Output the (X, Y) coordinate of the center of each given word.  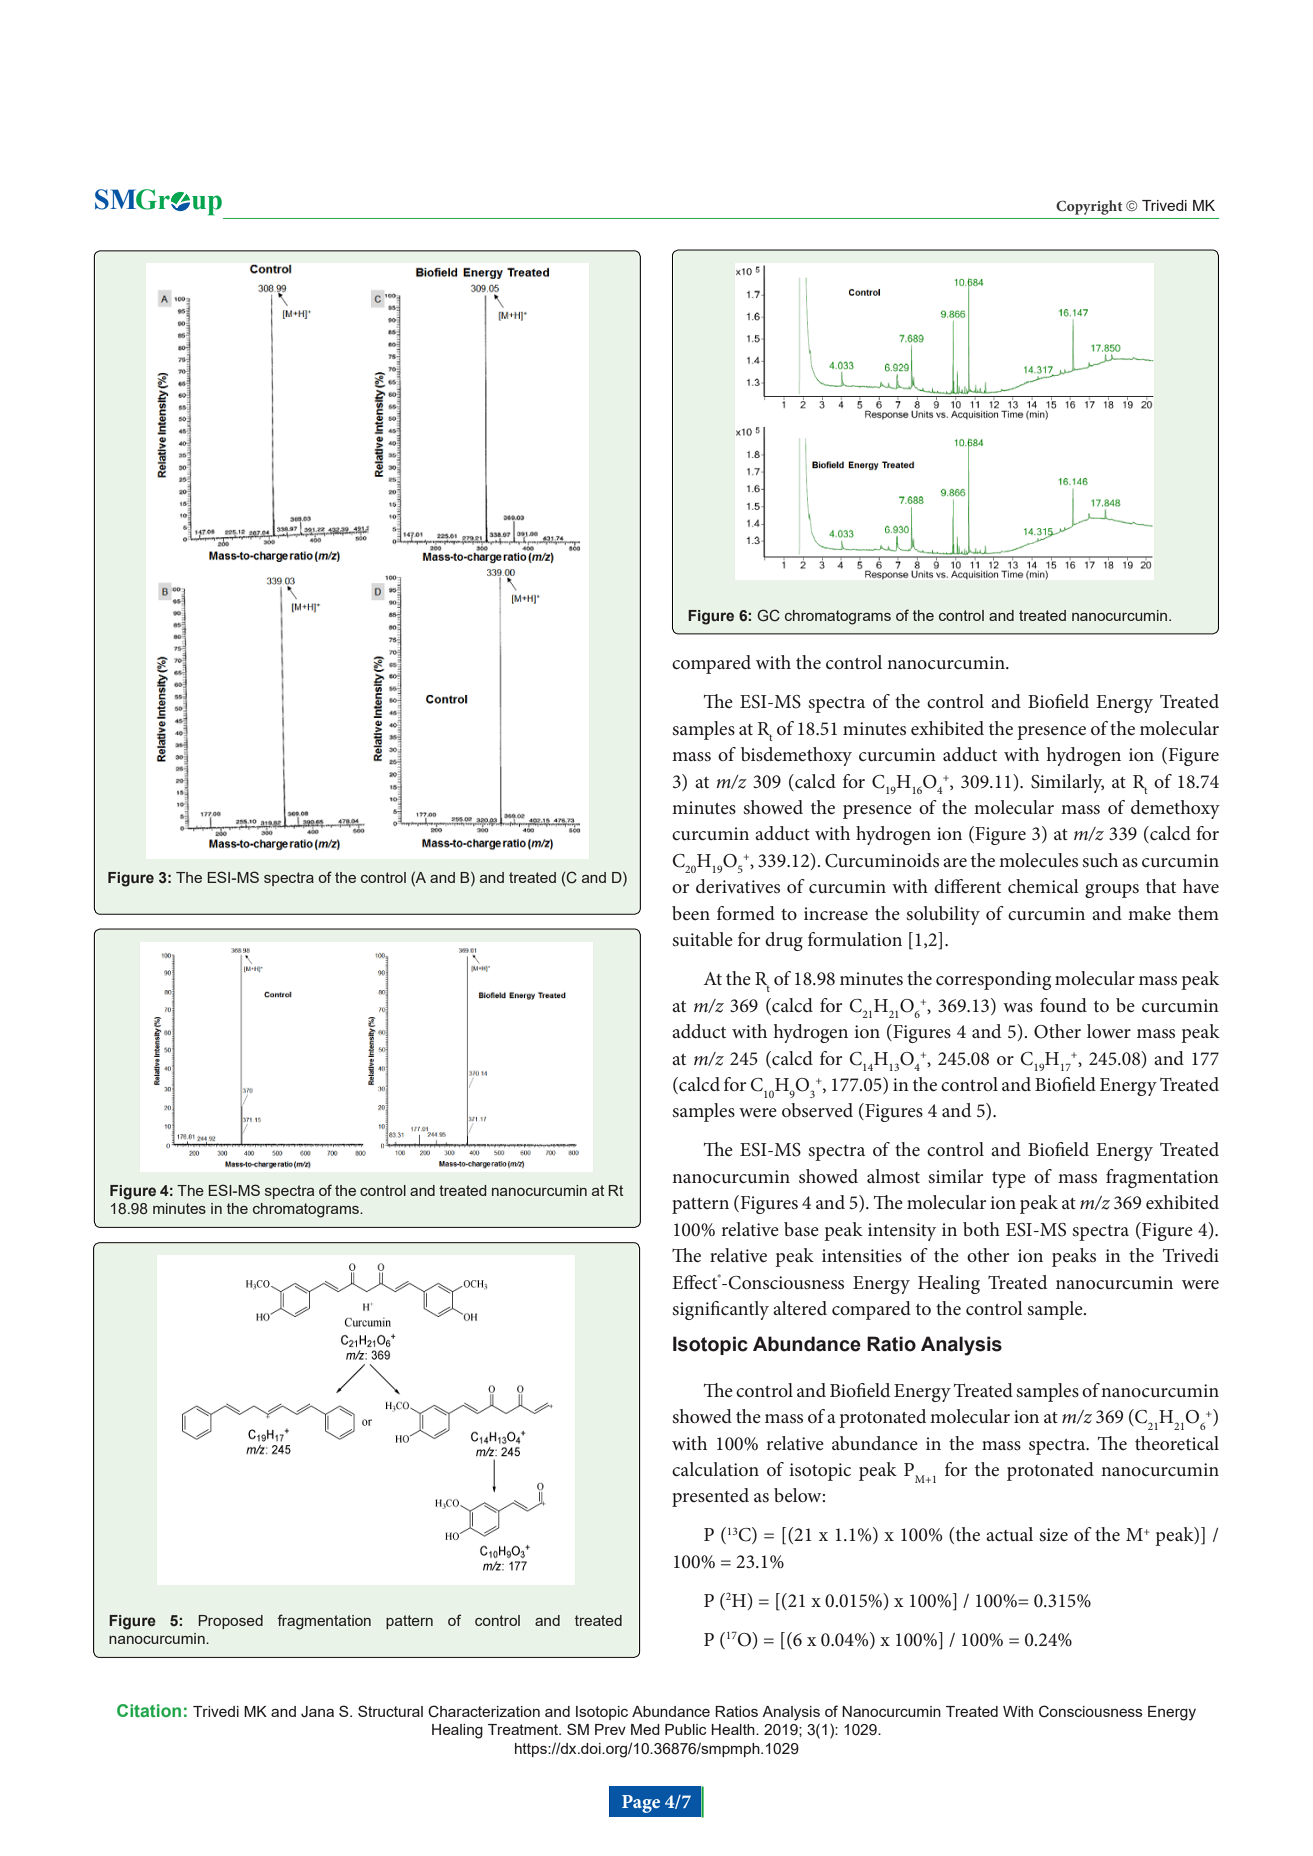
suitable (703, 939)
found (1063, 1005)
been (691, 913)
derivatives (738, 886)
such (1100, 860)
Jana (317, 1712)
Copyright (1089, 207)
